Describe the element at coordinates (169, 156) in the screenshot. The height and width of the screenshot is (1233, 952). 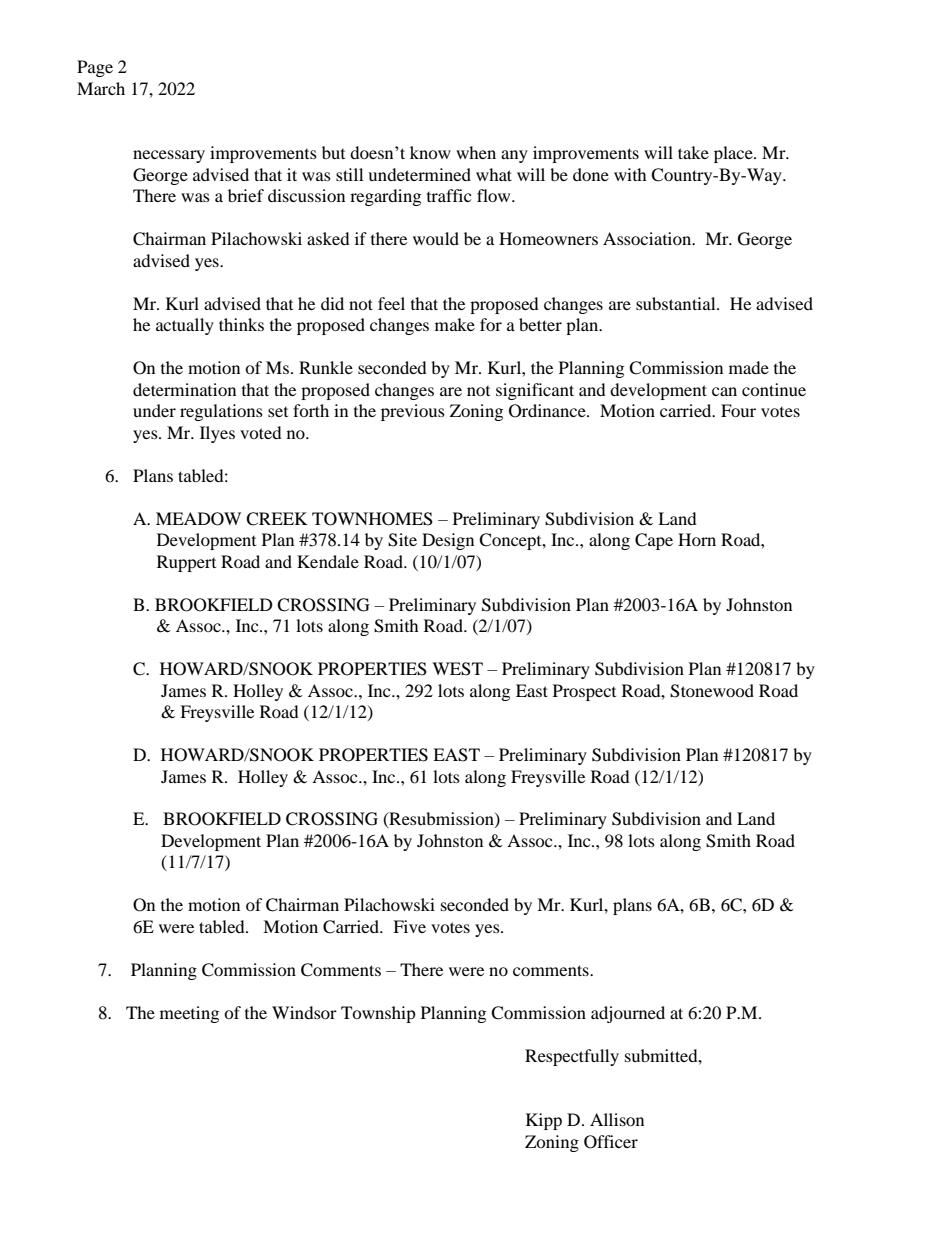
I see `necessary` at that location.
